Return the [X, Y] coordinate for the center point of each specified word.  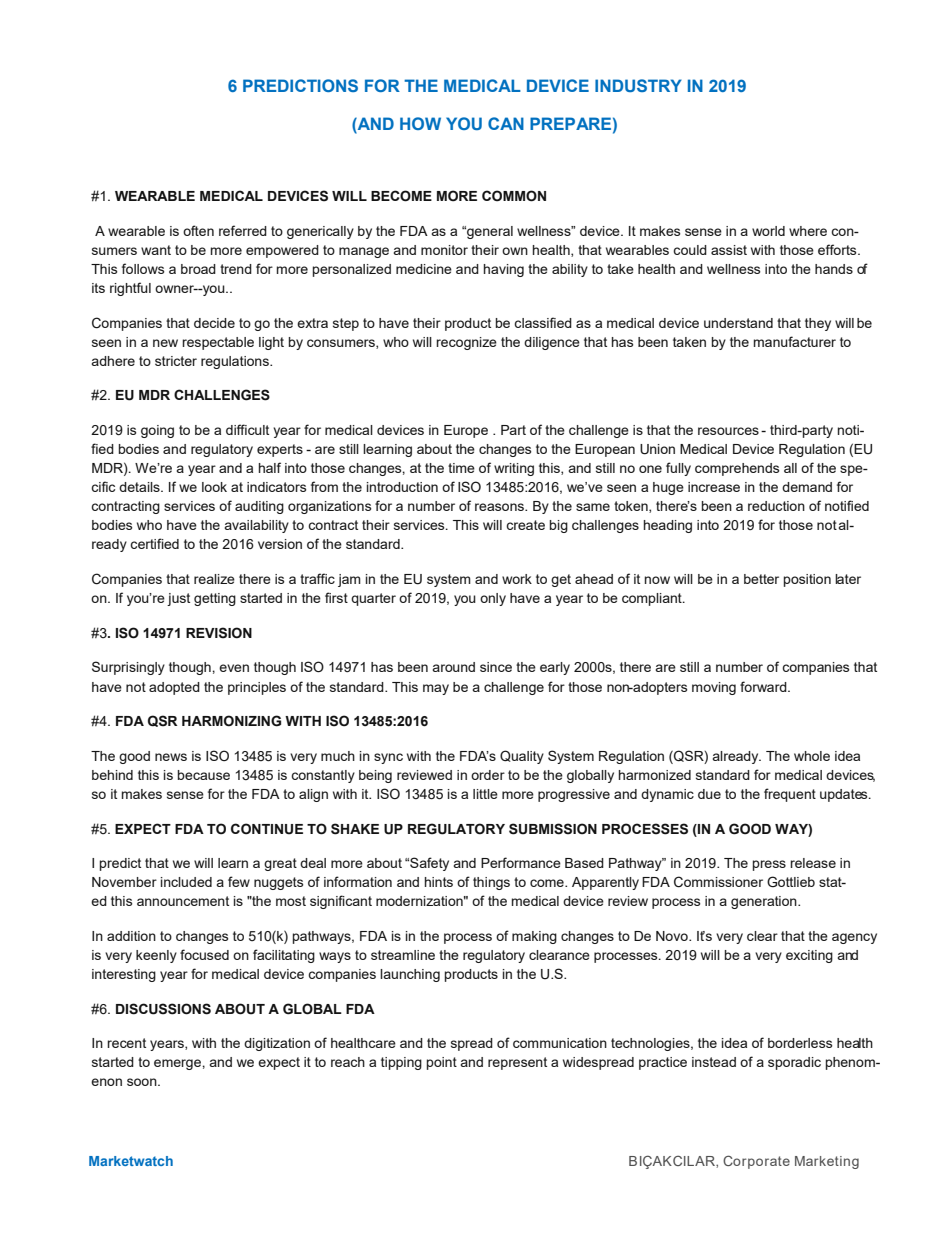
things [491, 883]
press [769, 865]
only [493, 599]
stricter [176, 361]
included [186, 882]
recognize [466, 343]
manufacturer [795, 341]
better [761, 579]
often [198, 230]
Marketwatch [131, 1161]
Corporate [756, 1162]
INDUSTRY [638, 85]
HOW [420, 123]
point [442, 1063]
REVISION [219, 633]
